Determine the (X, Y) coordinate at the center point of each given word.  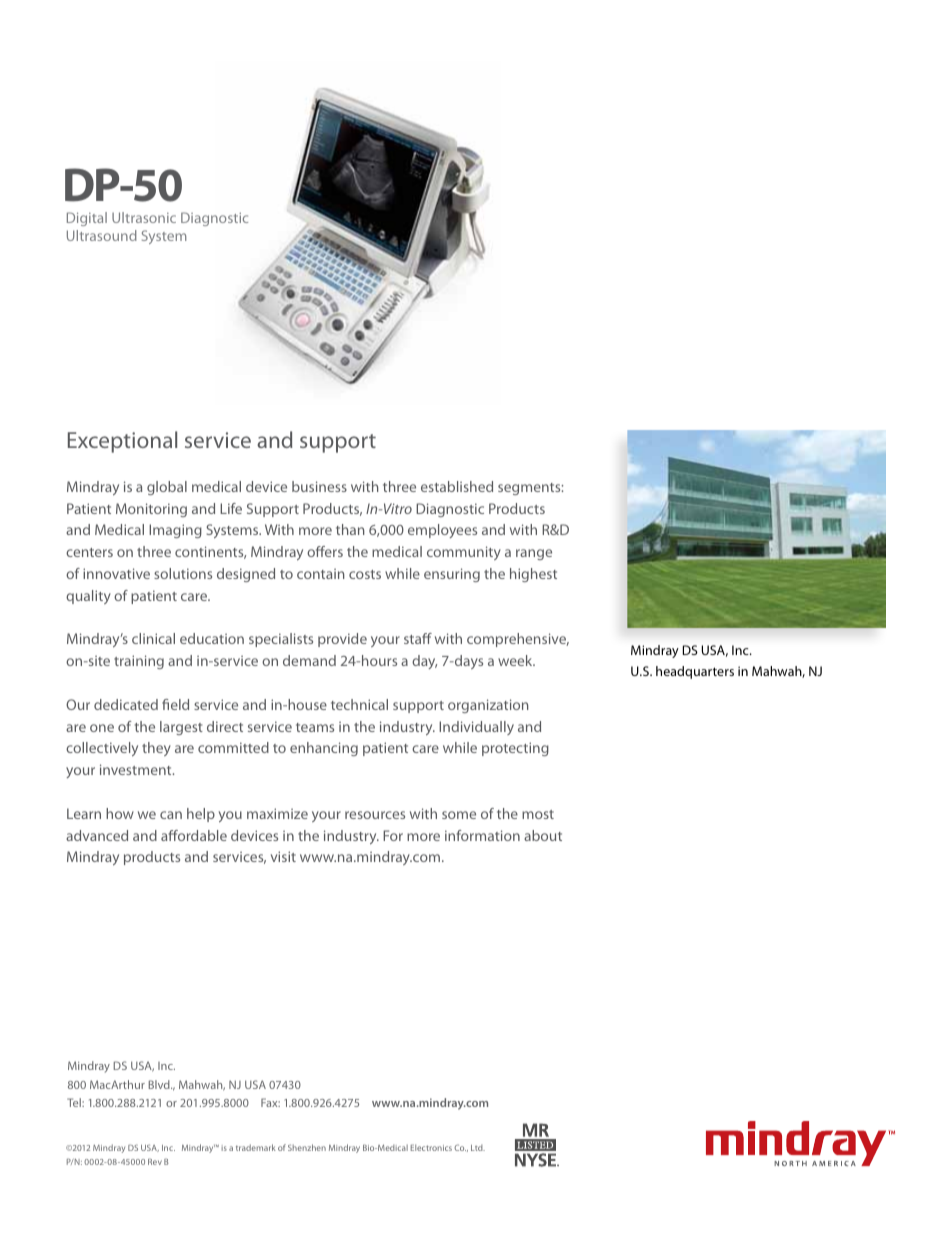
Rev (155, 1162)
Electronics (431, 1147)
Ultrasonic (144, 217)
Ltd (478, 1148)
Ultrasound (102, 235)
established (457, 486)
